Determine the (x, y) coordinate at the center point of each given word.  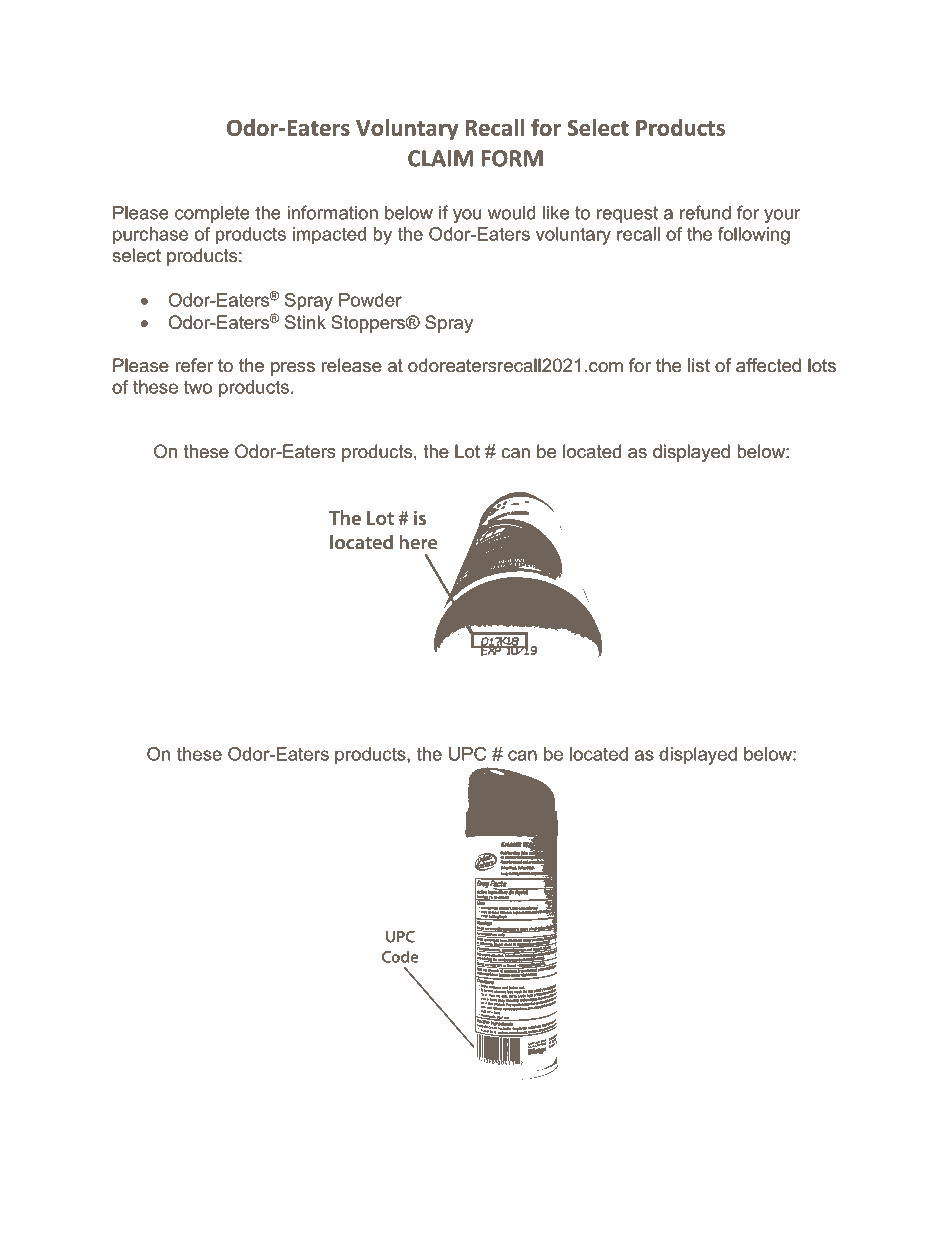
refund (705, 212)
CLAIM (440, 158)
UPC (467, 754)
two (198, 387)
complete (212, 214)
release (352, 365)
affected (768, 365)
